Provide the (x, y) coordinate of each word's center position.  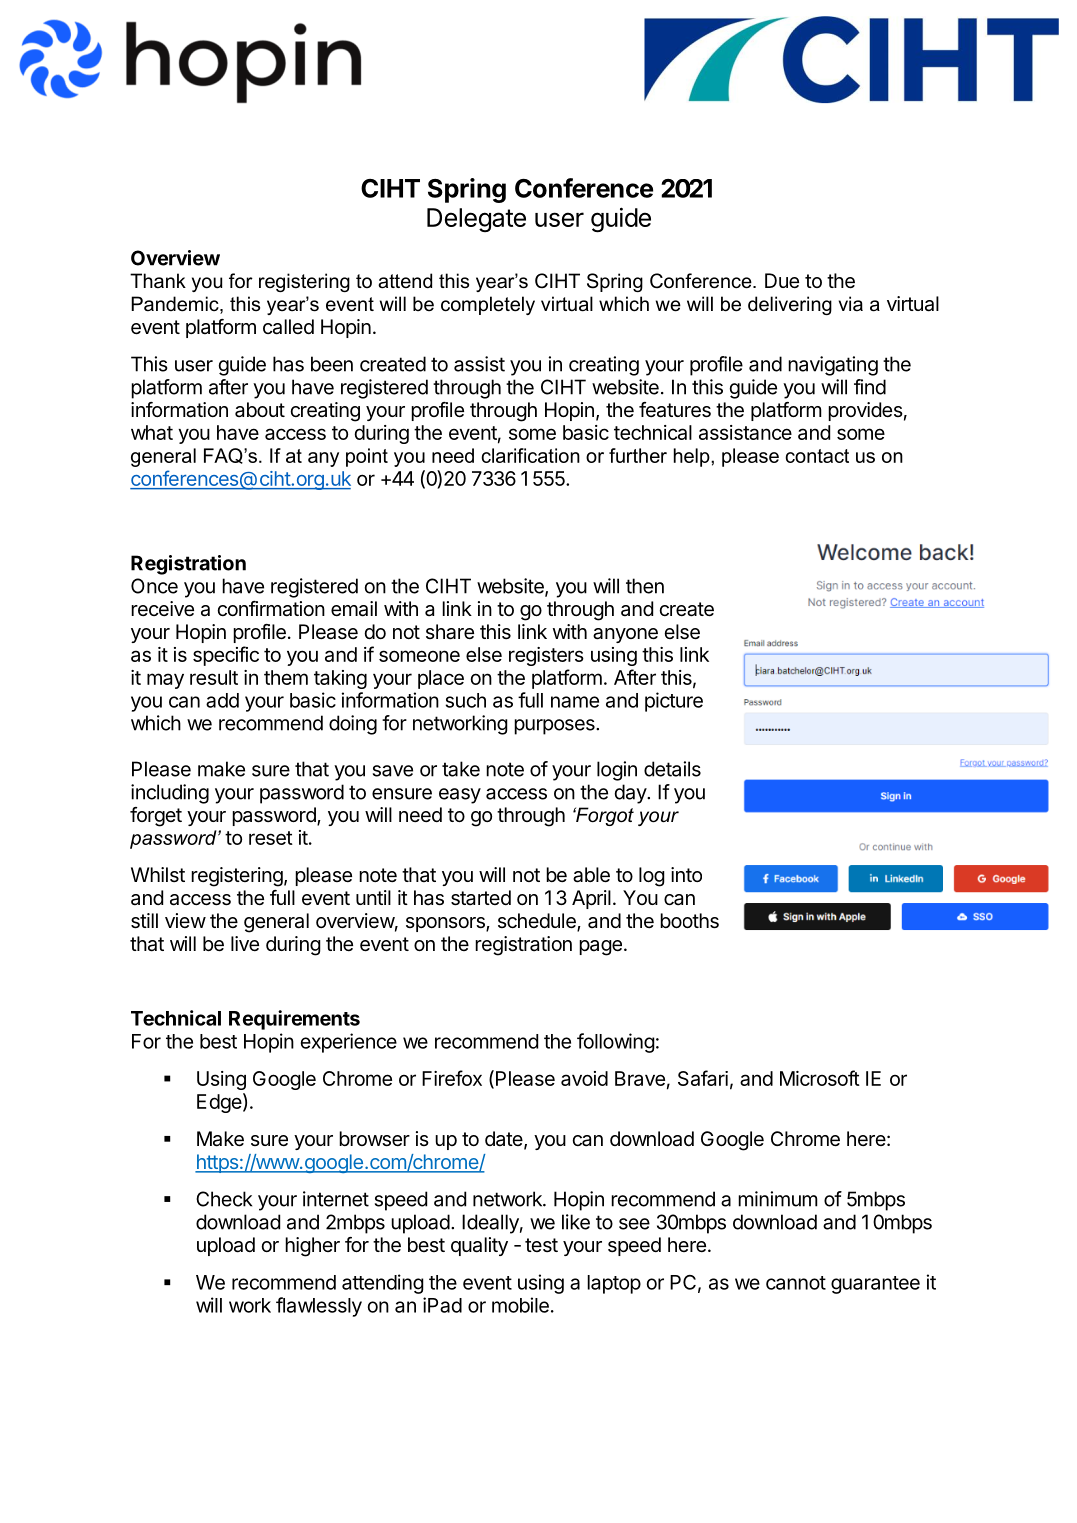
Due (782, 280)
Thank (158, 281)
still (144, 921)
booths (689, 921)
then (645, 586)
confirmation (271, 609)
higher (312, 1247)
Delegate (476, 220)
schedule (538, 922)
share (450, 632)
